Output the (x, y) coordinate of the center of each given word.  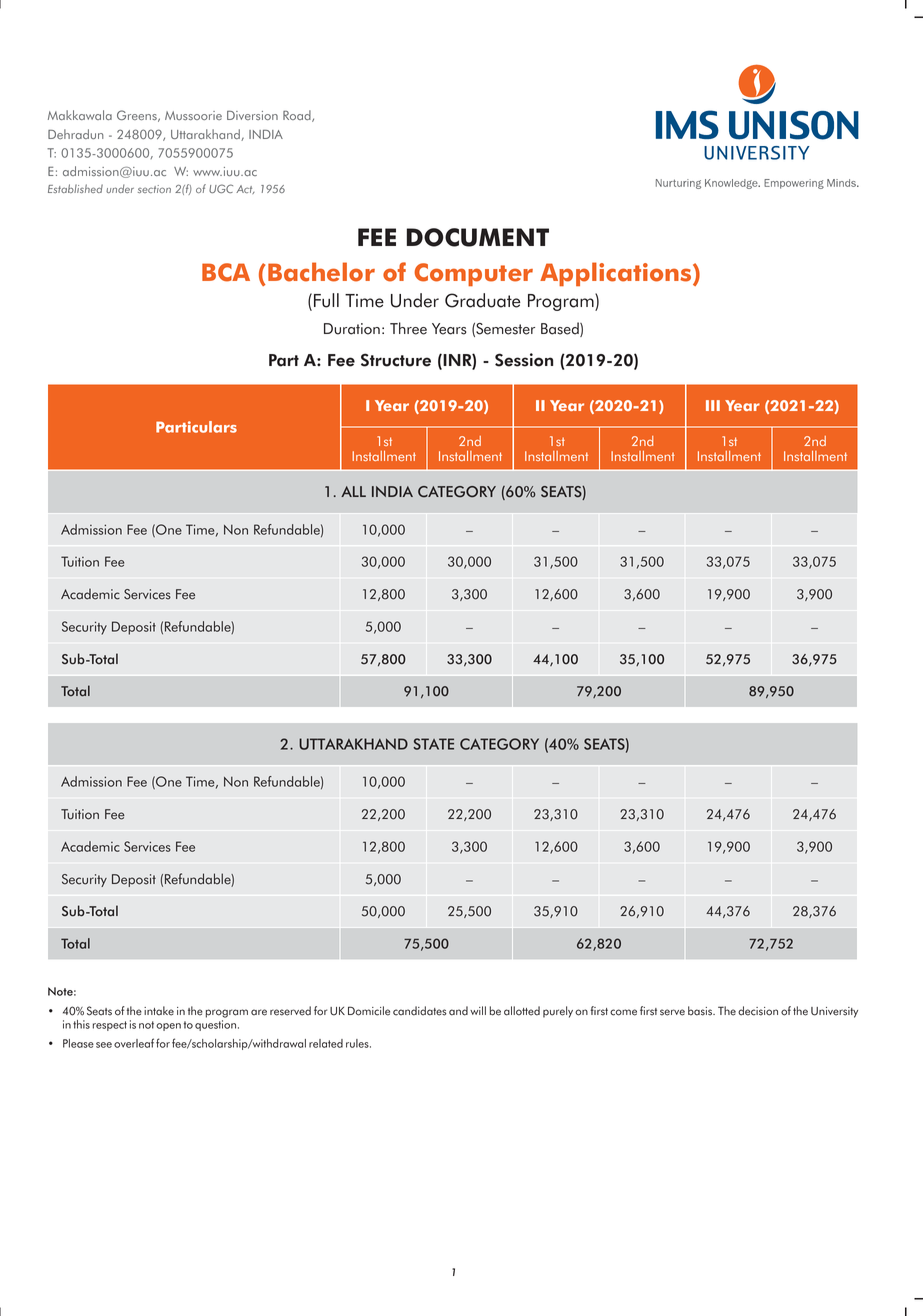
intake (159, 1011)
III (713, 405)
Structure (396, 360)
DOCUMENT (478, 237)
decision (758, 1011)
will (478, 1010)
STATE (433, 744)
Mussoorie (193, 115)
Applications (617, 274)
